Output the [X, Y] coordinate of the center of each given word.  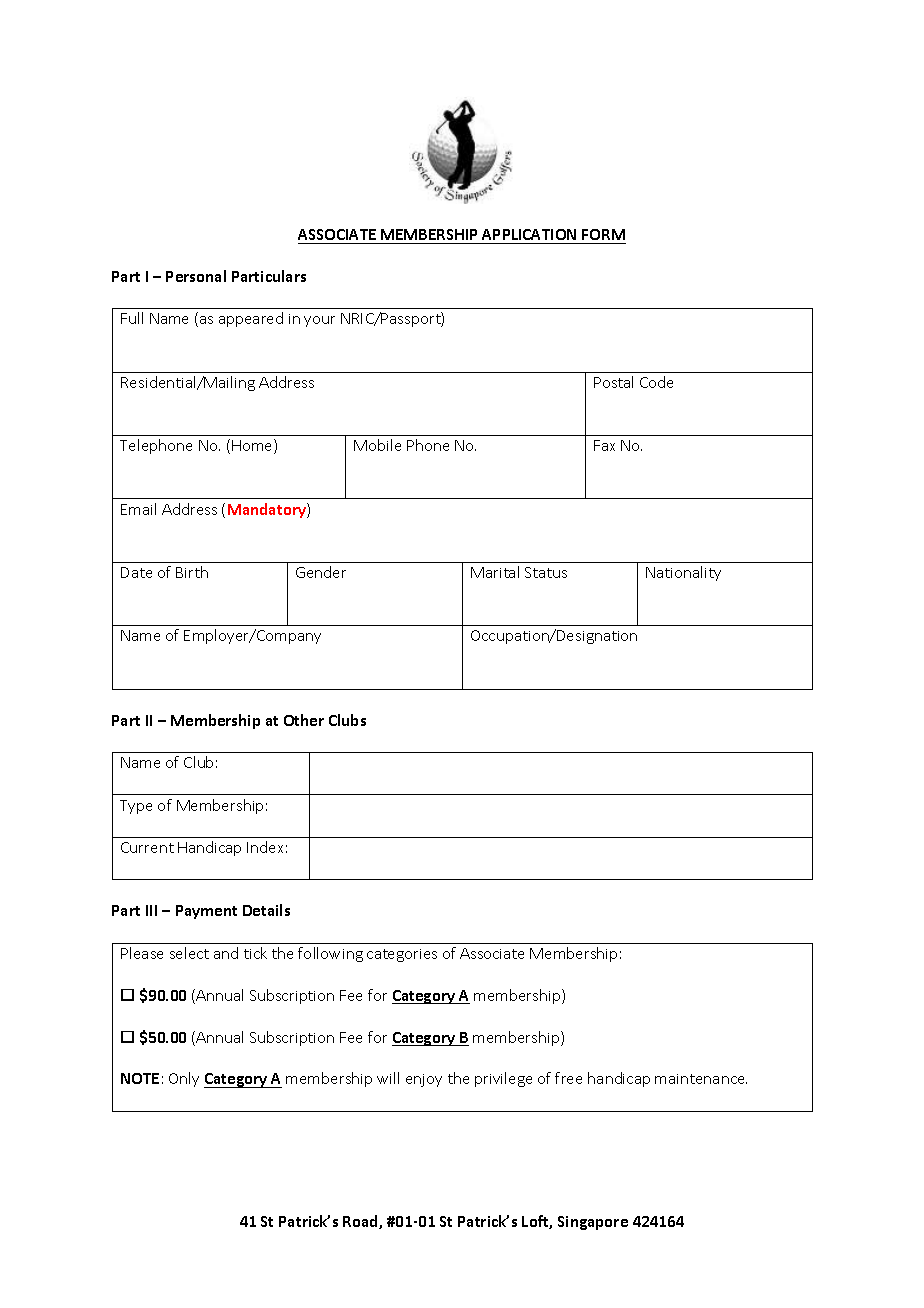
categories [402, 955]
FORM [603, 236]
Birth [192, 572]
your [319, 321]
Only [184, 1079]
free [568, 1078]
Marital [495, 572]
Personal [196, 276]
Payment [206, 912]
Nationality [683, 573]
